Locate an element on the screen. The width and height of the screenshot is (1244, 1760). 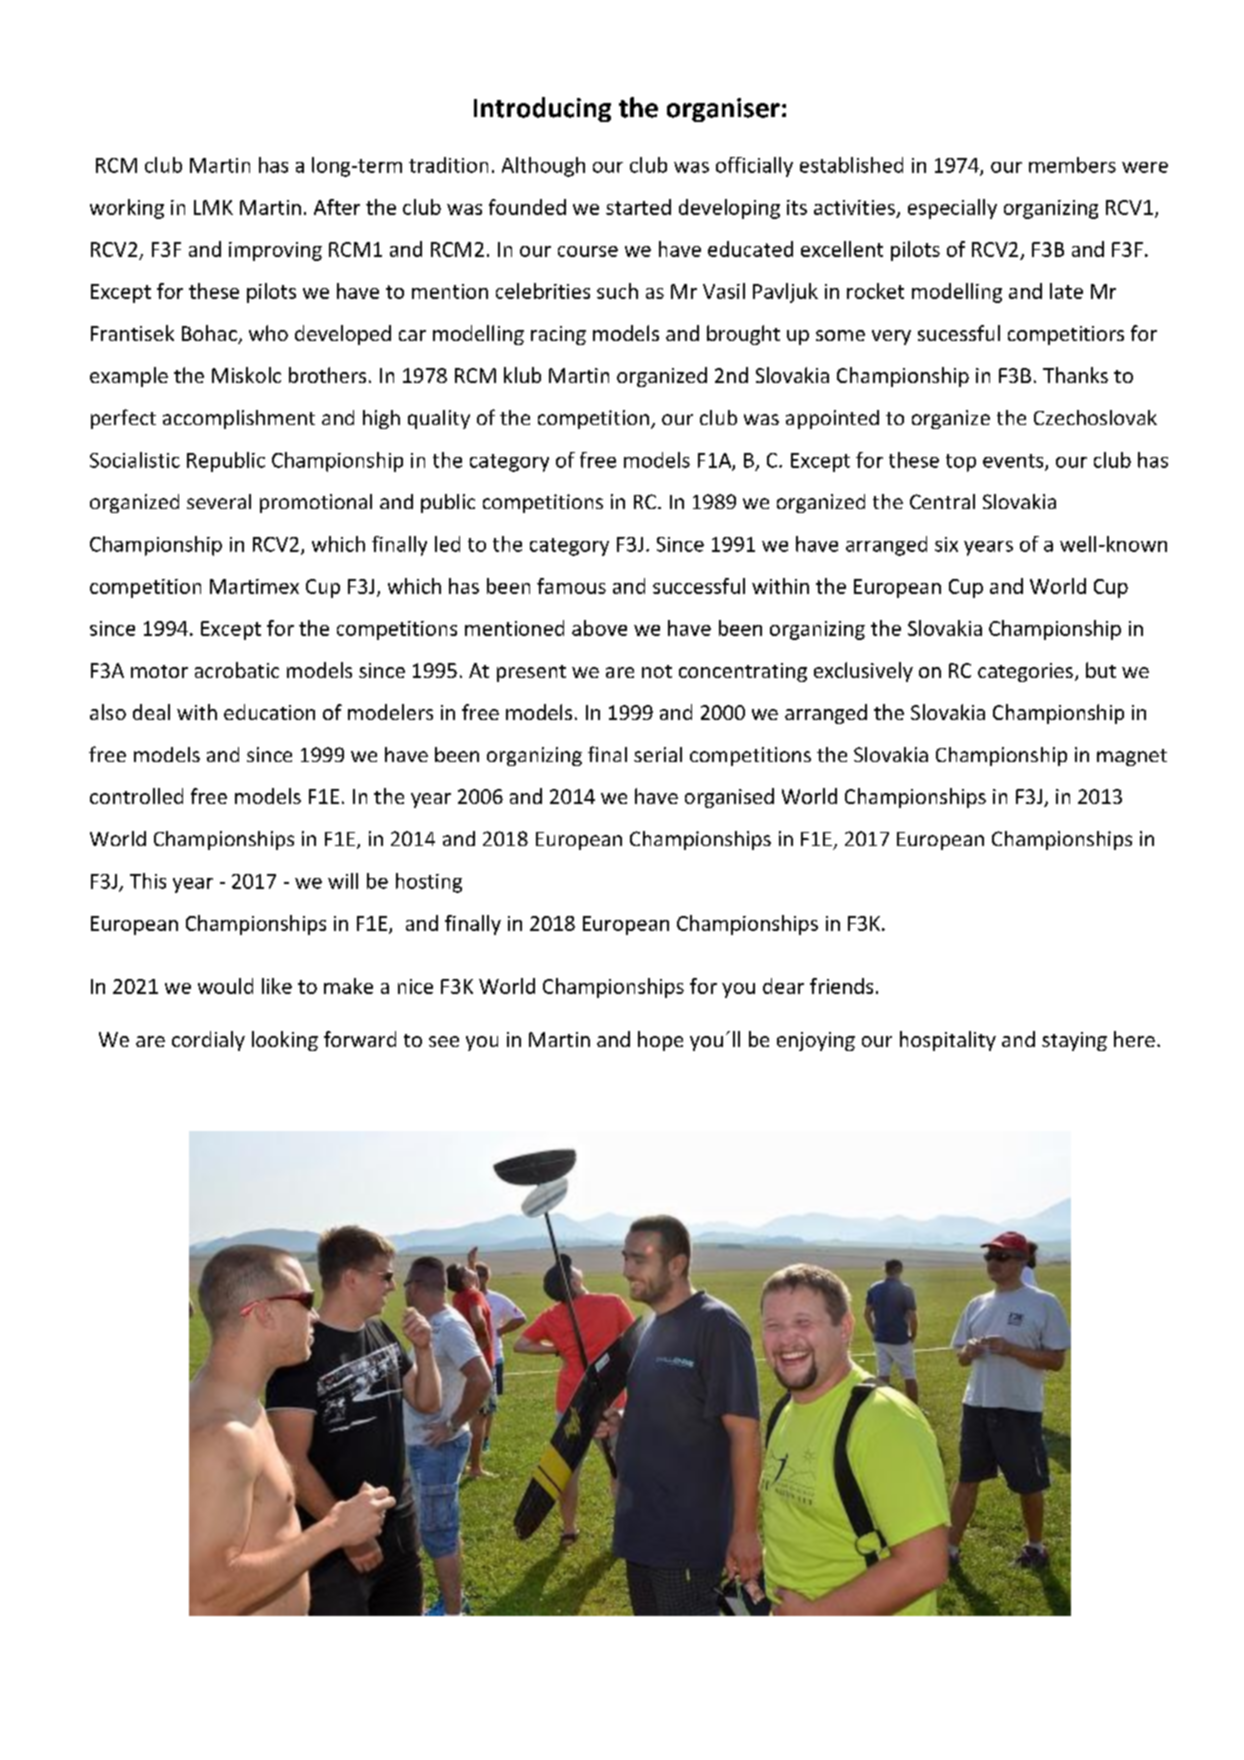
would is located at coordinates (225, 986).
